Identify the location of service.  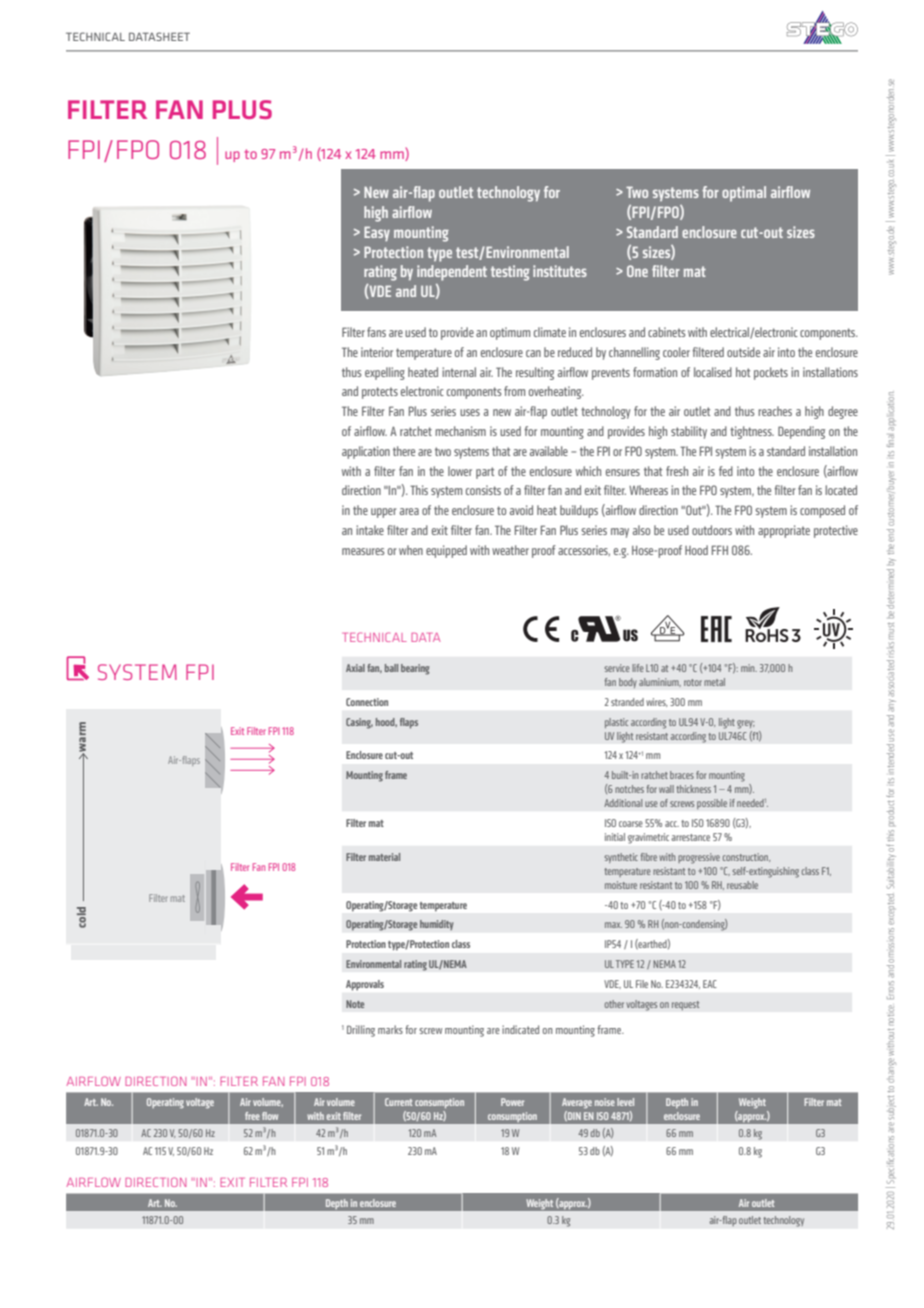
(617, 668).
